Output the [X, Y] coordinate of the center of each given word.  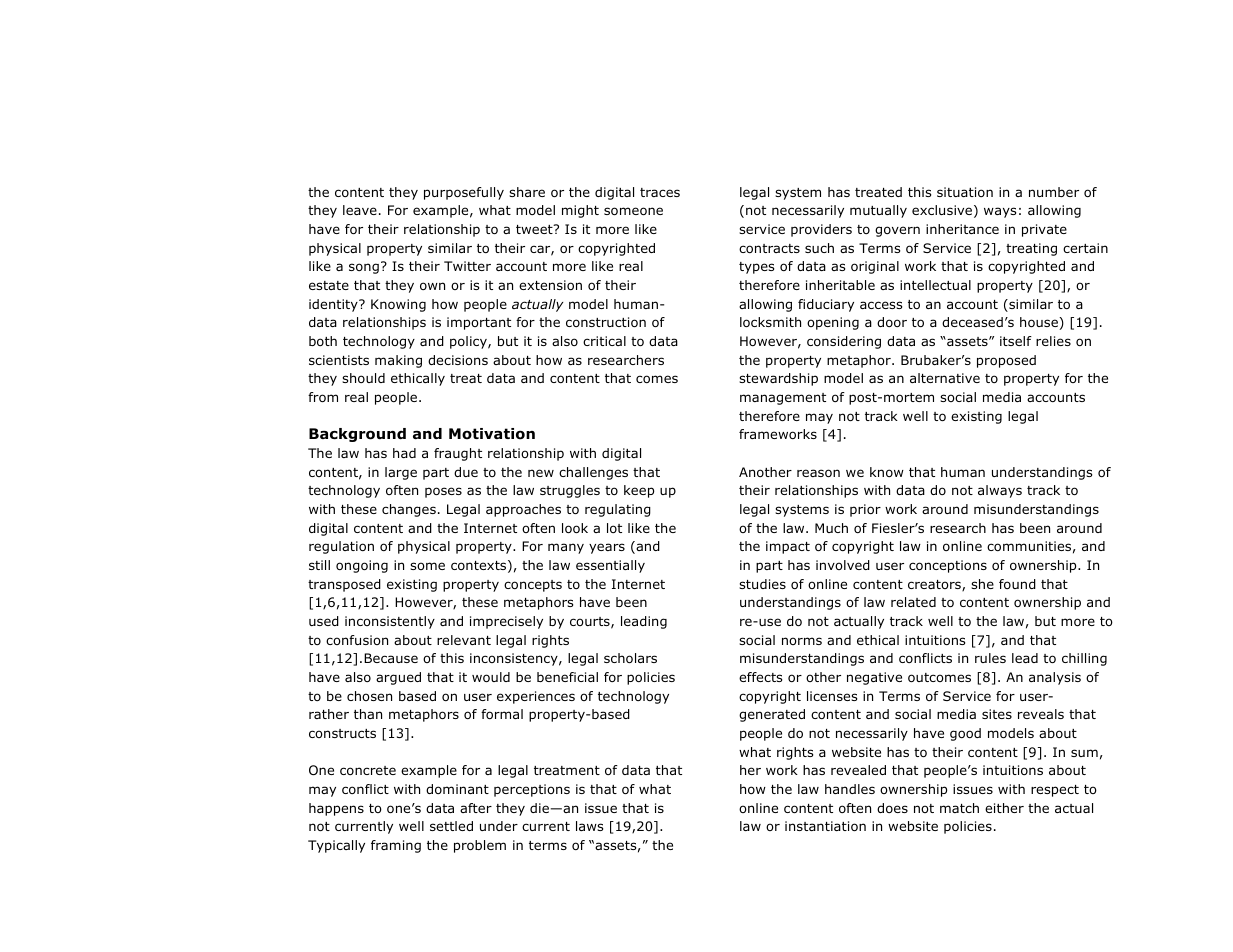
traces [660, 192]
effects [760, 677]
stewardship [778, 379]
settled [451, 826]
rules [990, 658]
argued [398, 678]
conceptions [948, 566]
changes [409, 510]
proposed [1006, 361]
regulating [618, 510]
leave [360, 210]
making [398, 361]
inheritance [962, 229]
